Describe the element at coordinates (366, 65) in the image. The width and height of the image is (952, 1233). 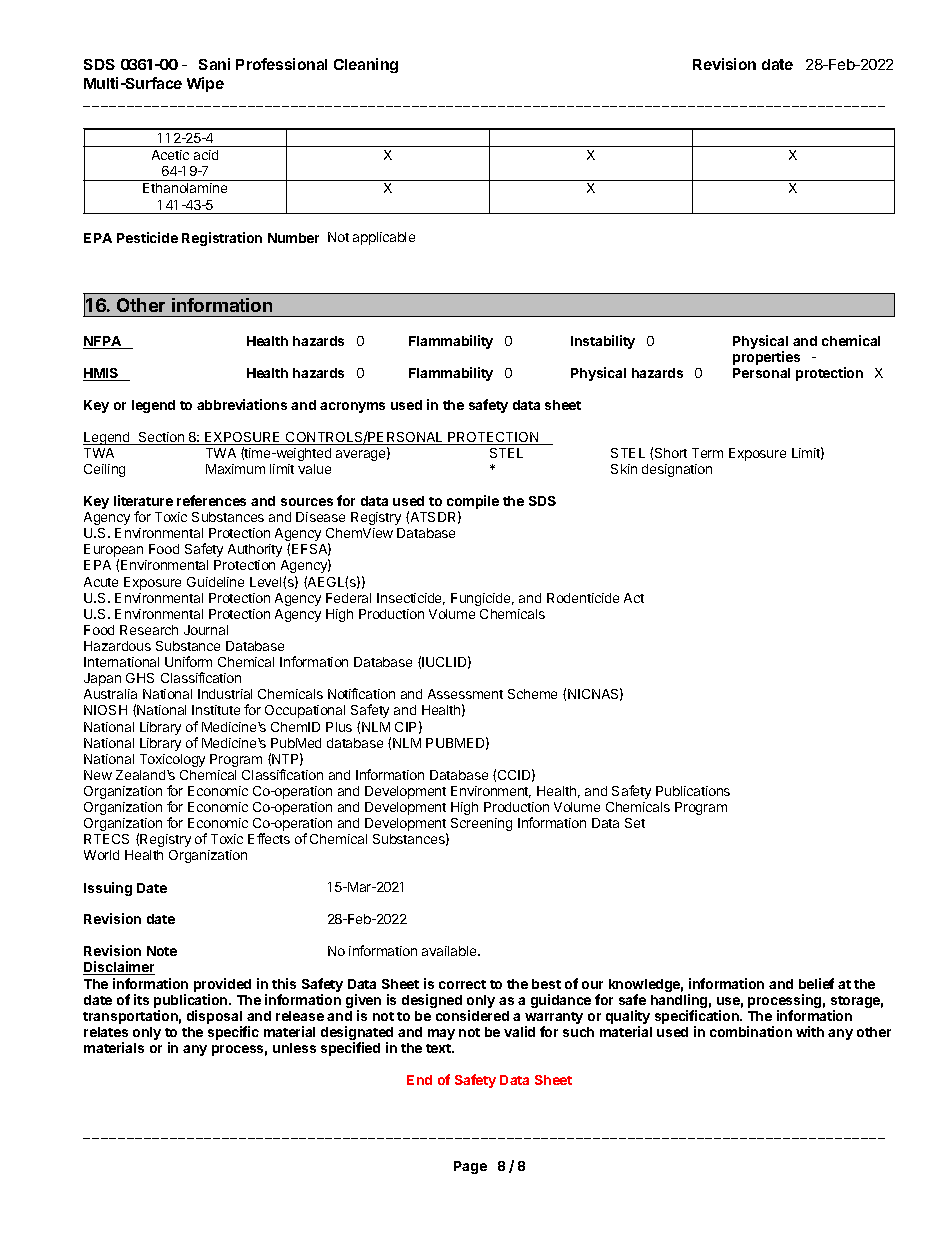
I see `Cleaning` at that location.
